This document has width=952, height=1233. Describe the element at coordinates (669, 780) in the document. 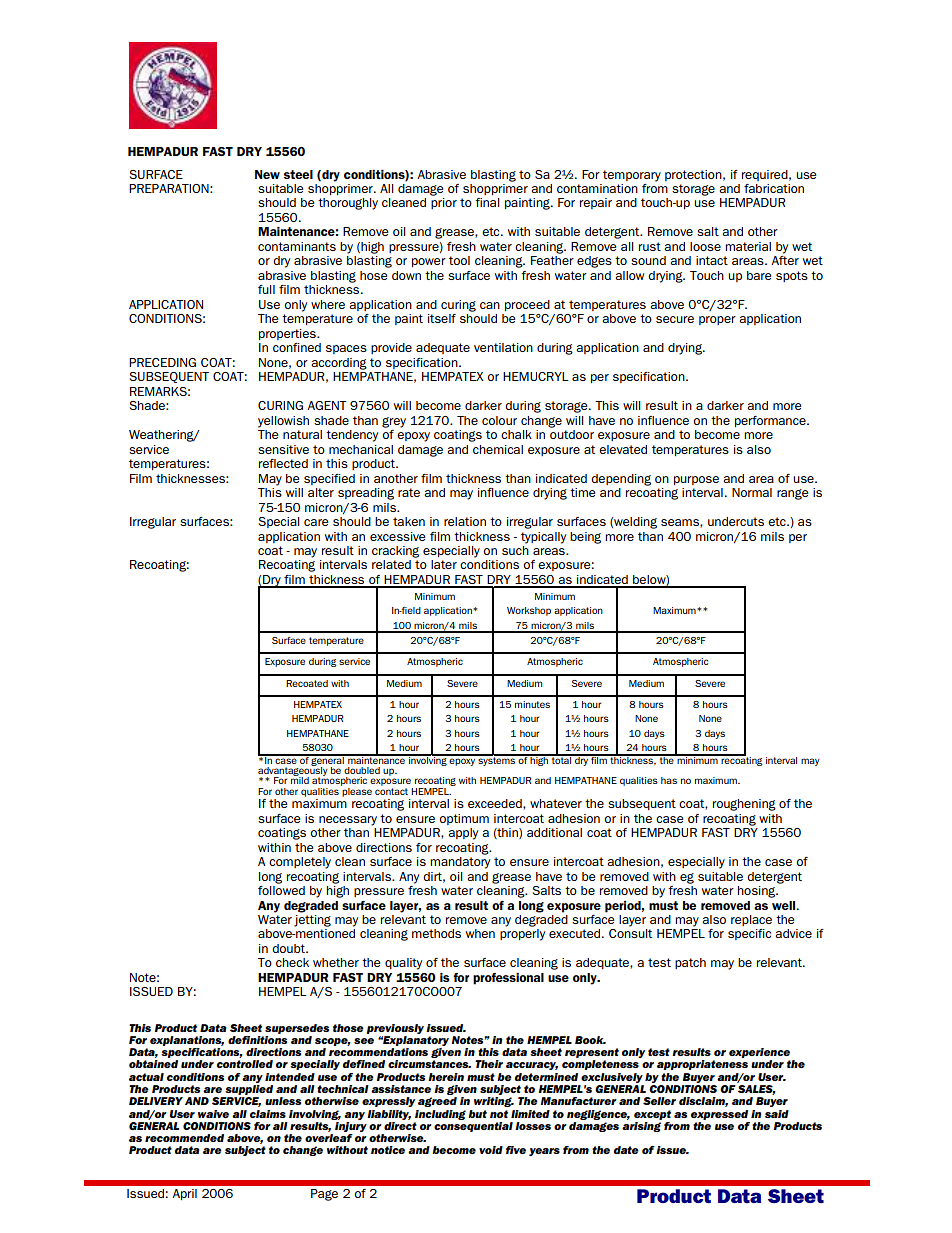

I see `has` at that location.
